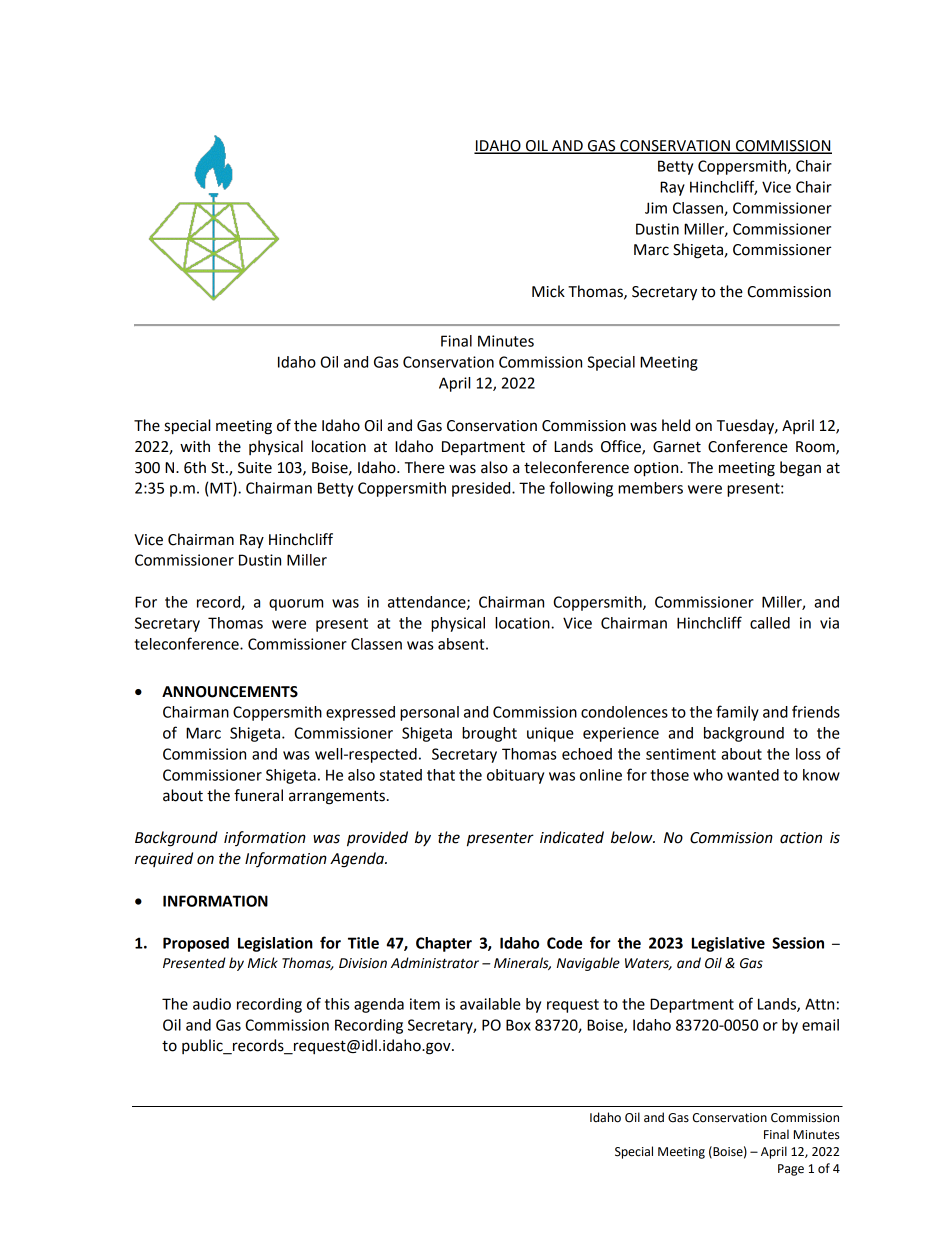  Describe the element at coordinates (212, 1004) in the image. I see `audio` at that location.
